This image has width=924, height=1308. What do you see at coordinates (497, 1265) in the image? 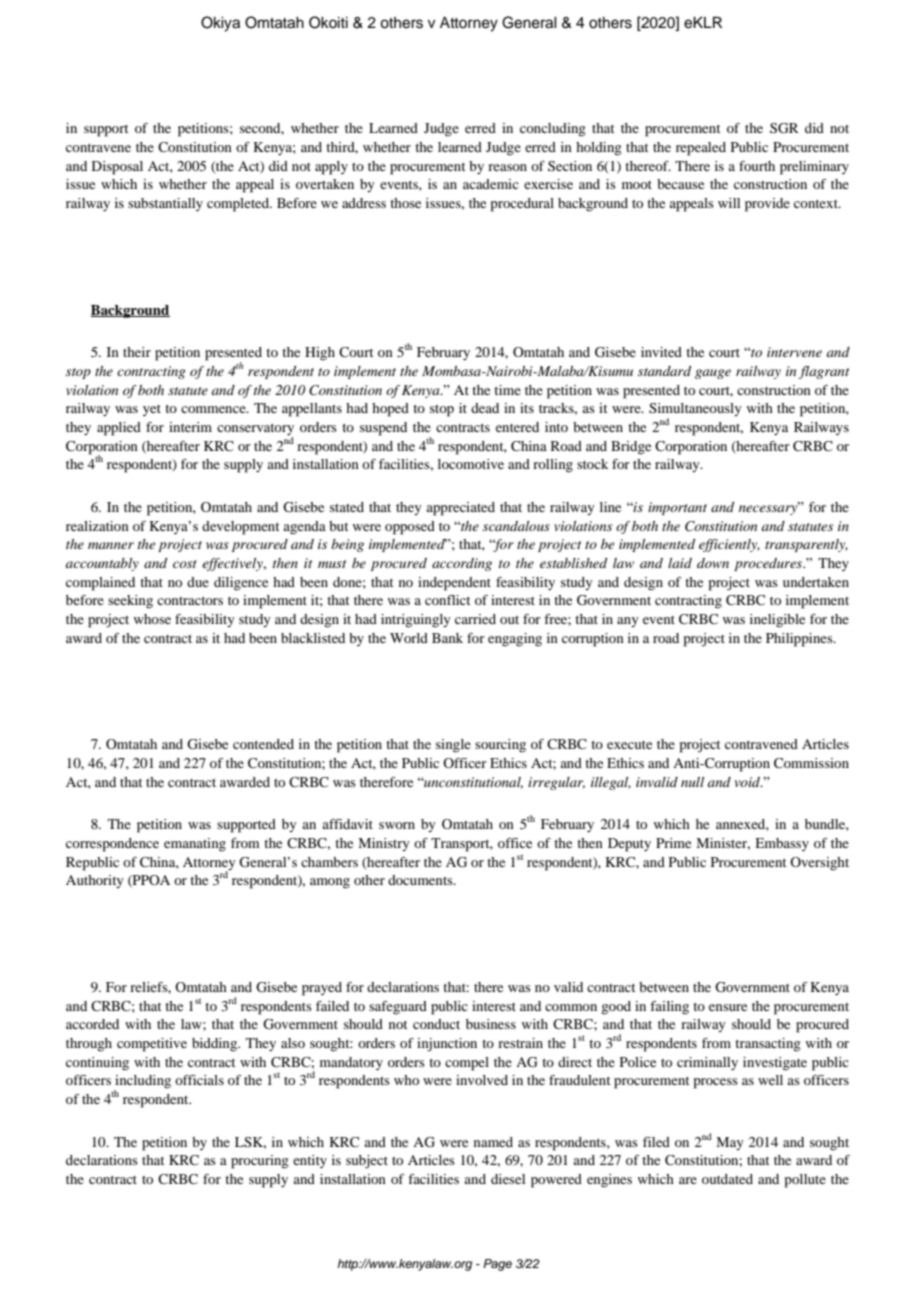
I see `Page` at bounding box center [497, 1265].
